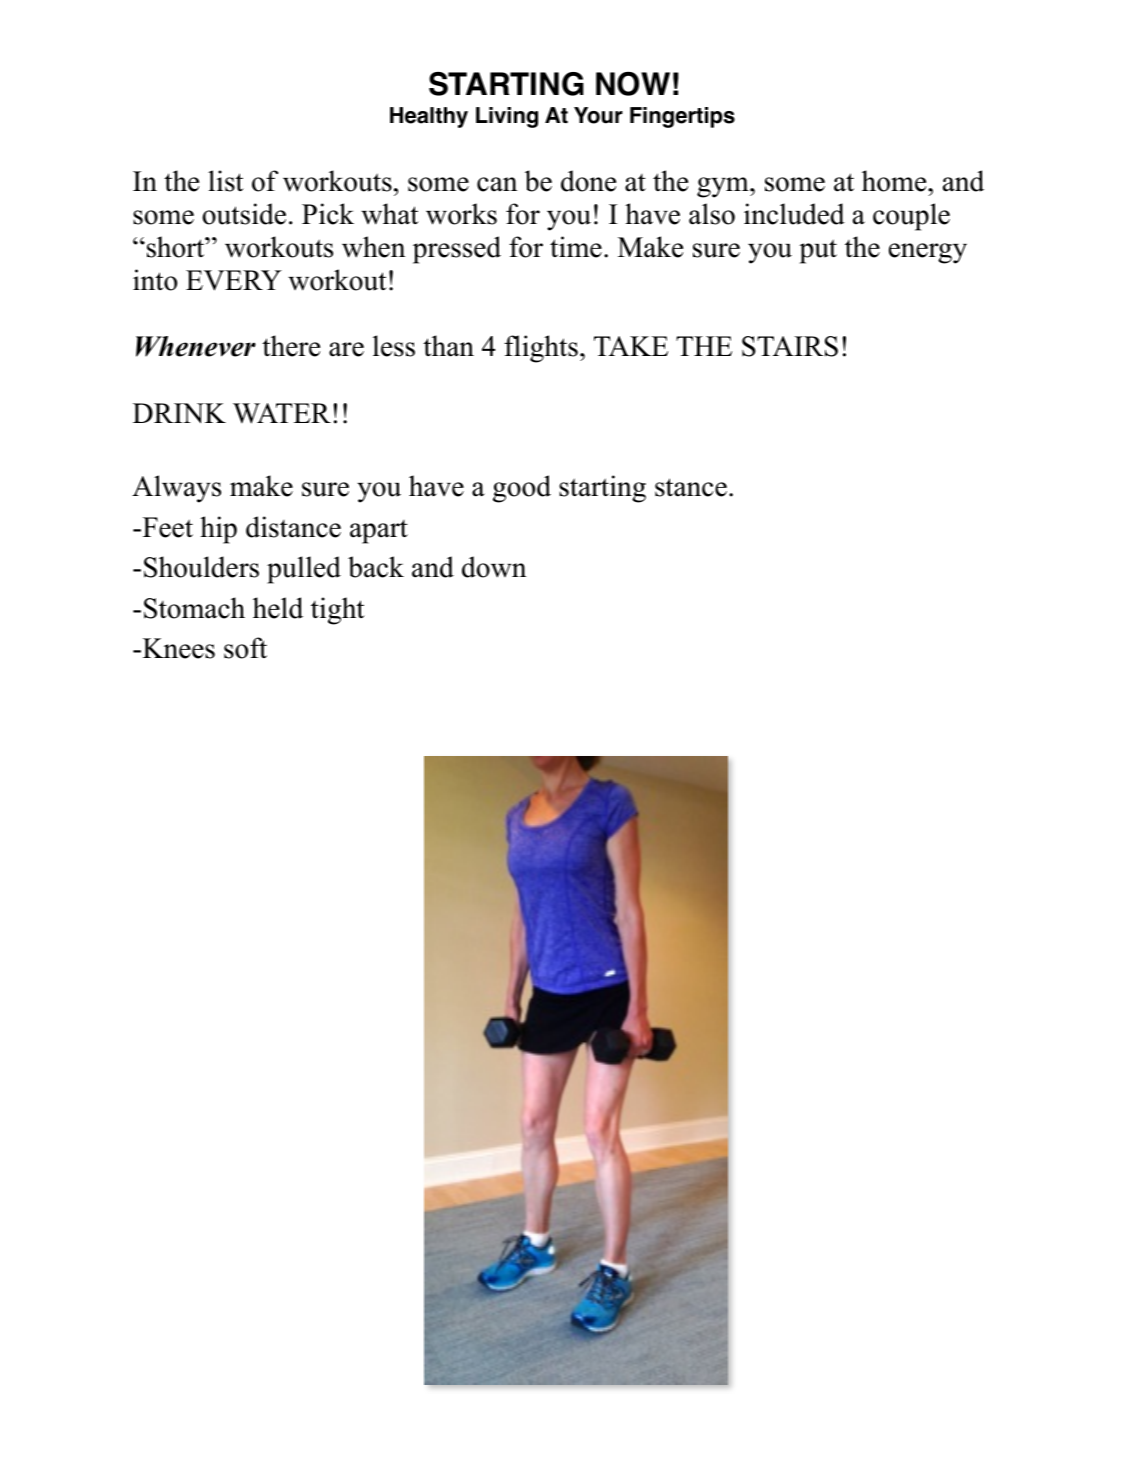 The height and width of the screenshot is (1458, 1126). What do you see at coordinates (541, 349) in the screenshot?
I see `flights` at bounding box center [541, 349].
